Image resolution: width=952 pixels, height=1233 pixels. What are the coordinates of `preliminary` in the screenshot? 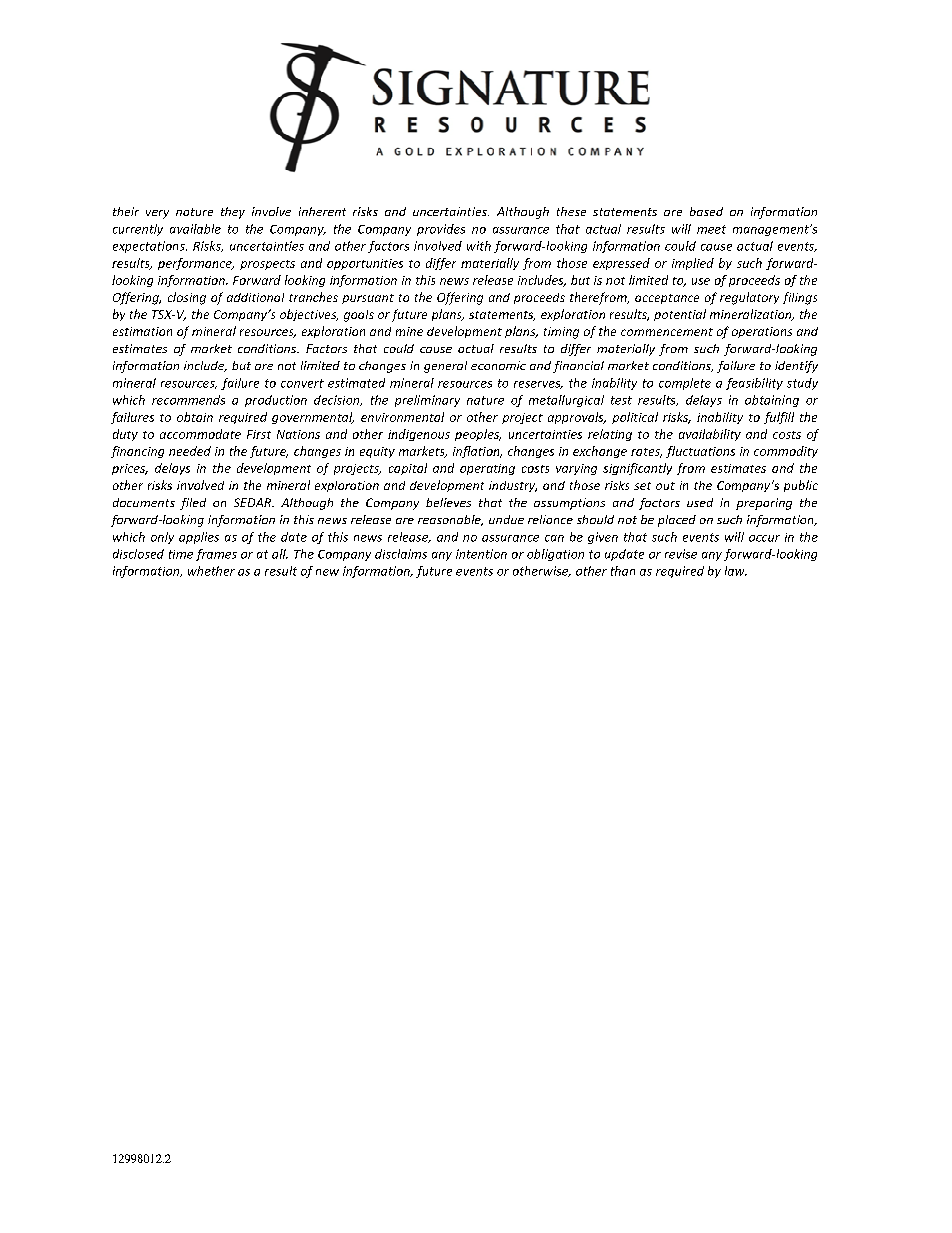 It's located at (427, 401).
